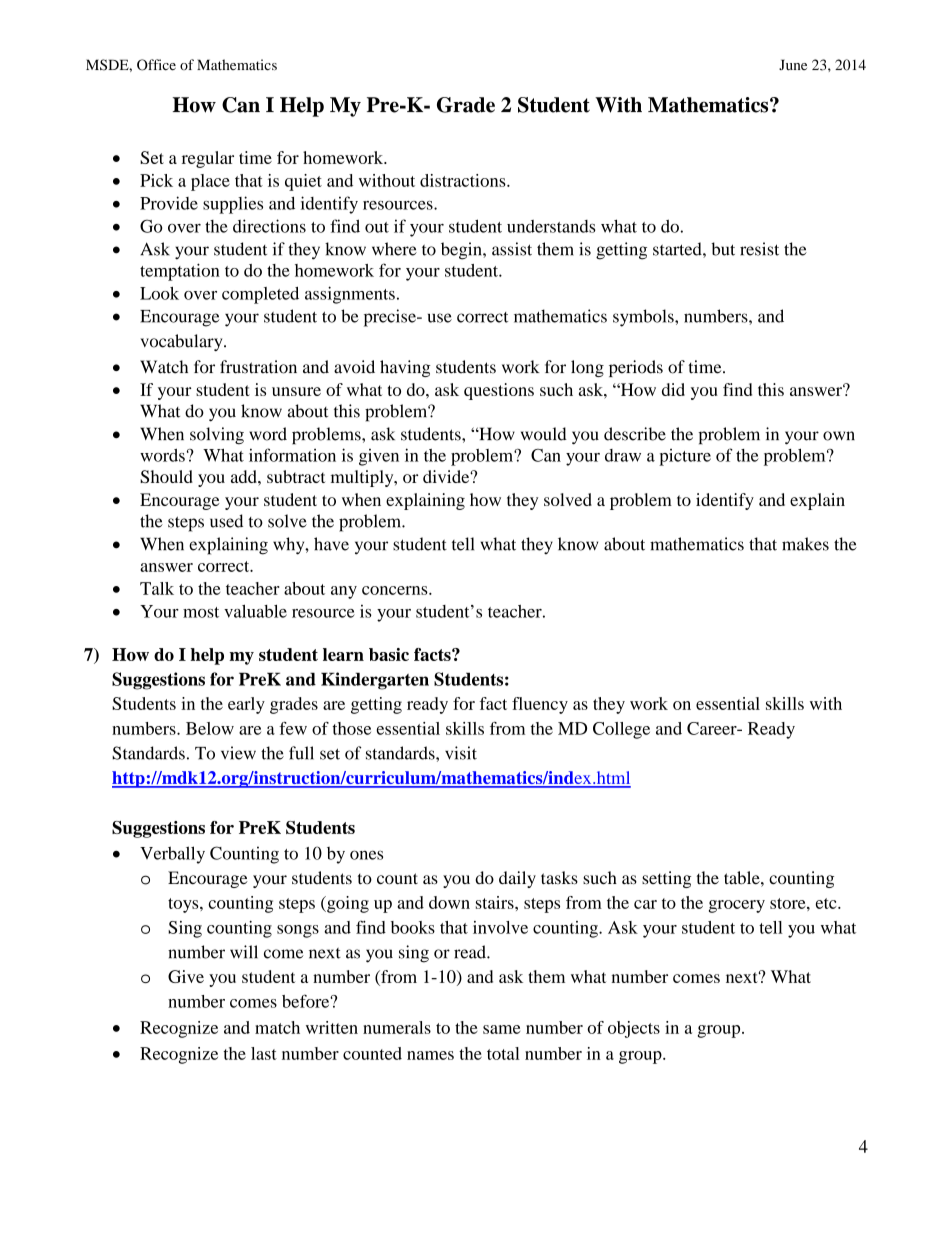 The height and width of the image is (1233, 952). What do you see at coordinates (501, 1029) in the image?
I see `same` at bounding box center [501, 1029].
